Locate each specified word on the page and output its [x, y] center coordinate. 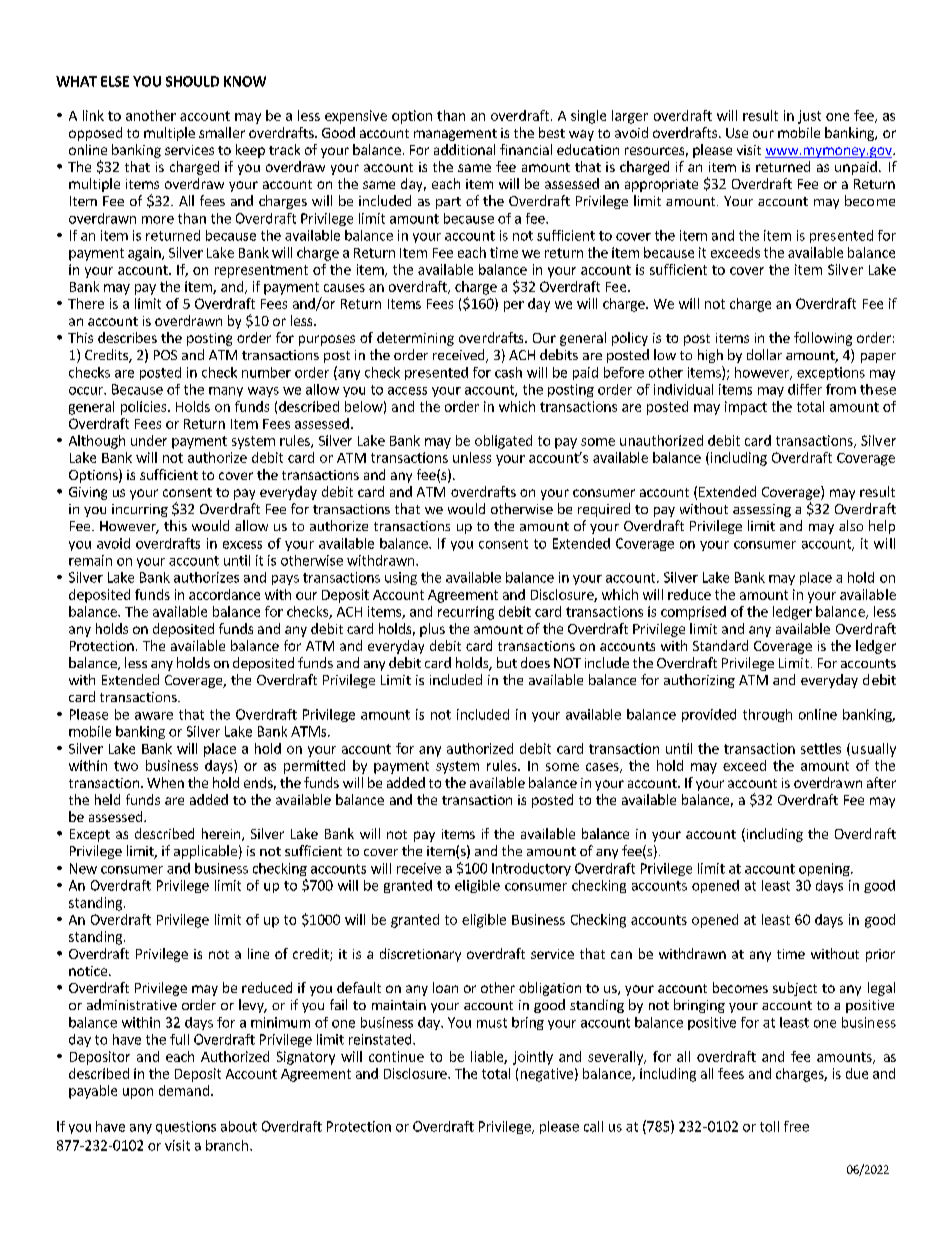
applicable [205, 852]
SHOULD [192, 81]
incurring [140, 510]
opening [825, 869]
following [823, 339]
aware [154, 716]
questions [186, 1127]
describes [127, 337]
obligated [503, 442]
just [809, 117]
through [767, 715]
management [455, 135]
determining [415, 339]
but [507, 662]
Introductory [531, 869]
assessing [762, 510]
